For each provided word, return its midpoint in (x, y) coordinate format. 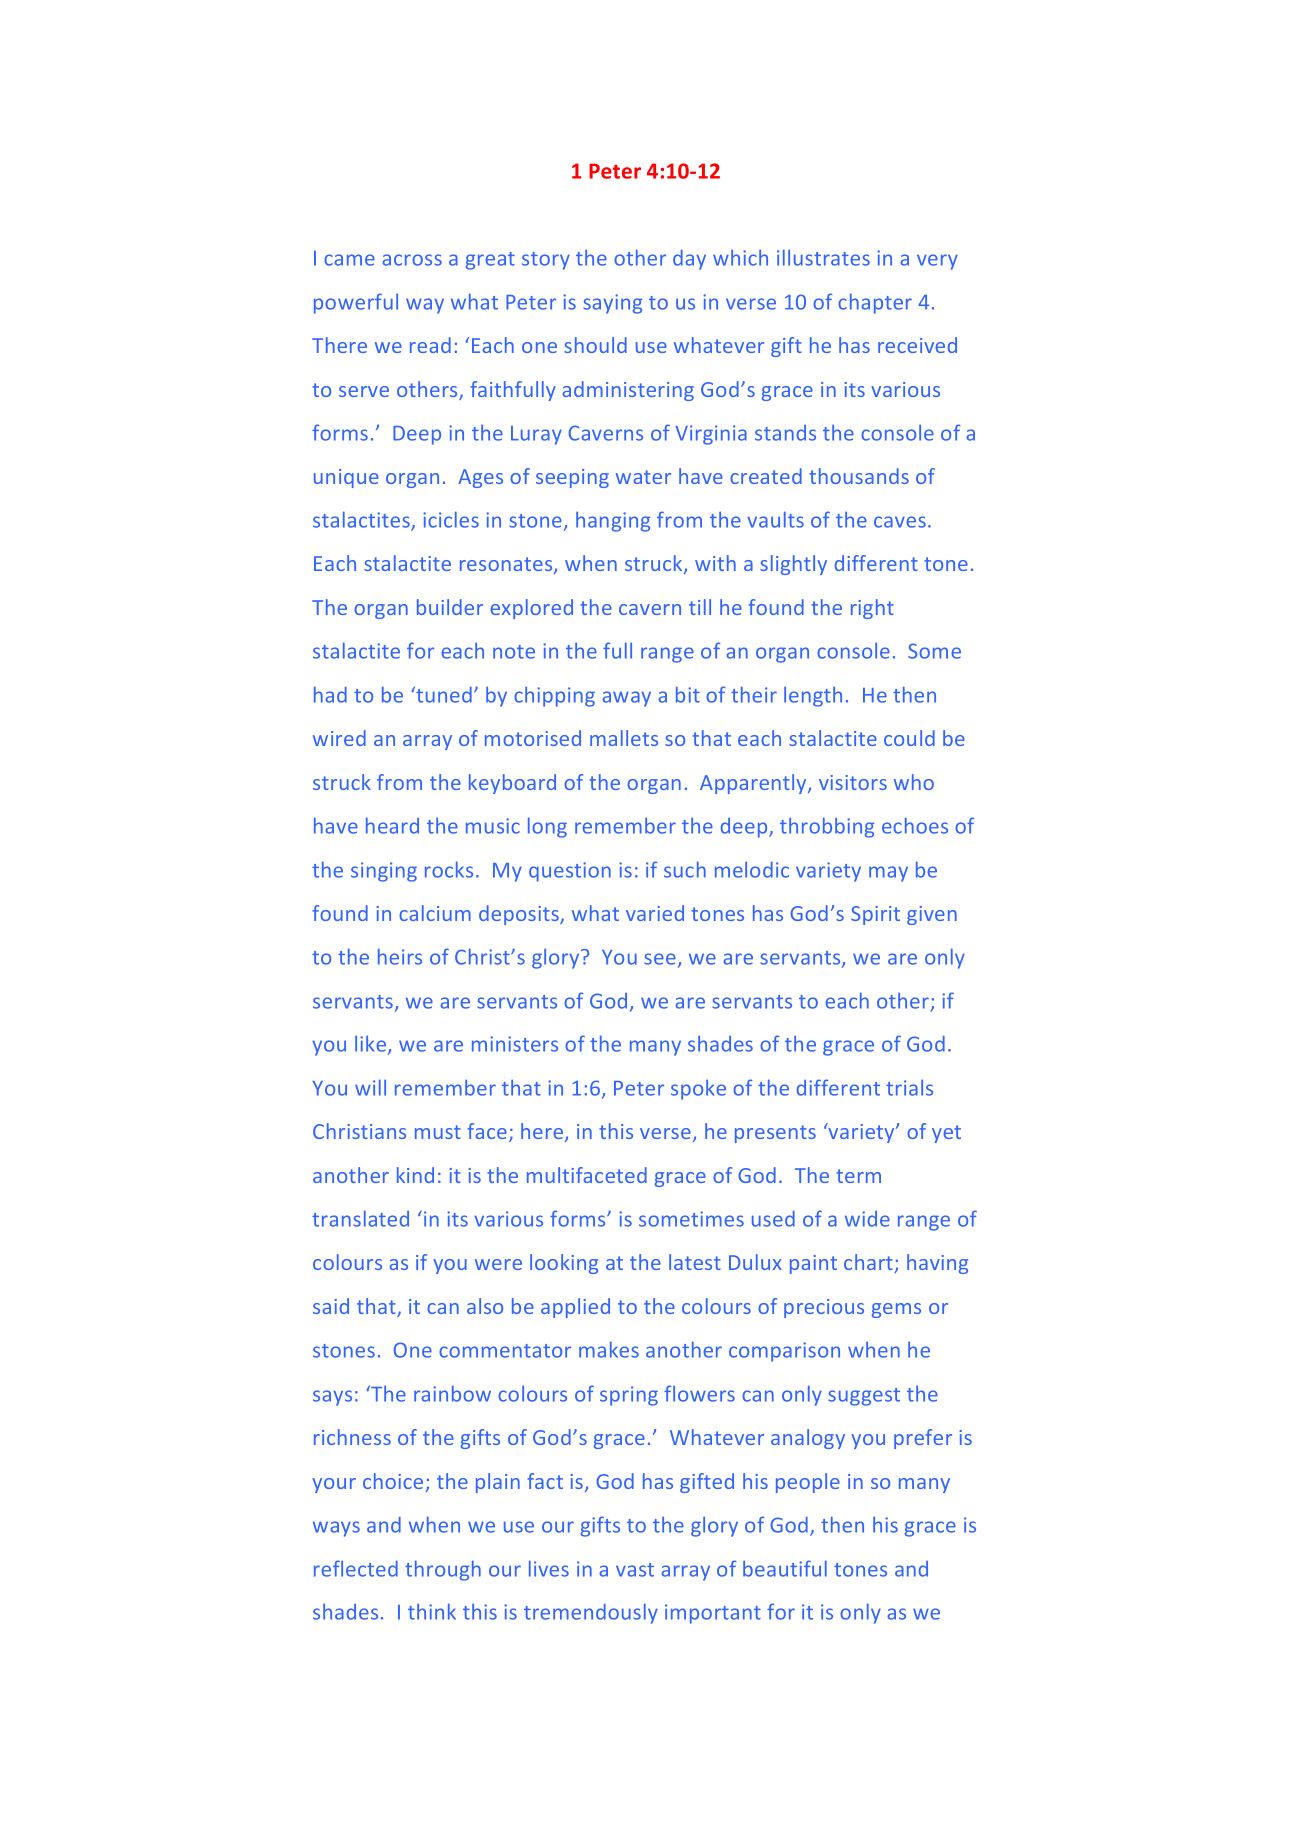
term (858, 1176)
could (909, 738)
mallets (624, 738)
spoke (698, 1090)
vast (635, 1570)
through (443, 1570)
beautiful (785, 1568)
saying (612, 304)
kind (415, 1175)
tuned (443, 694)
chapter (875, 303)
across (412, 260)
